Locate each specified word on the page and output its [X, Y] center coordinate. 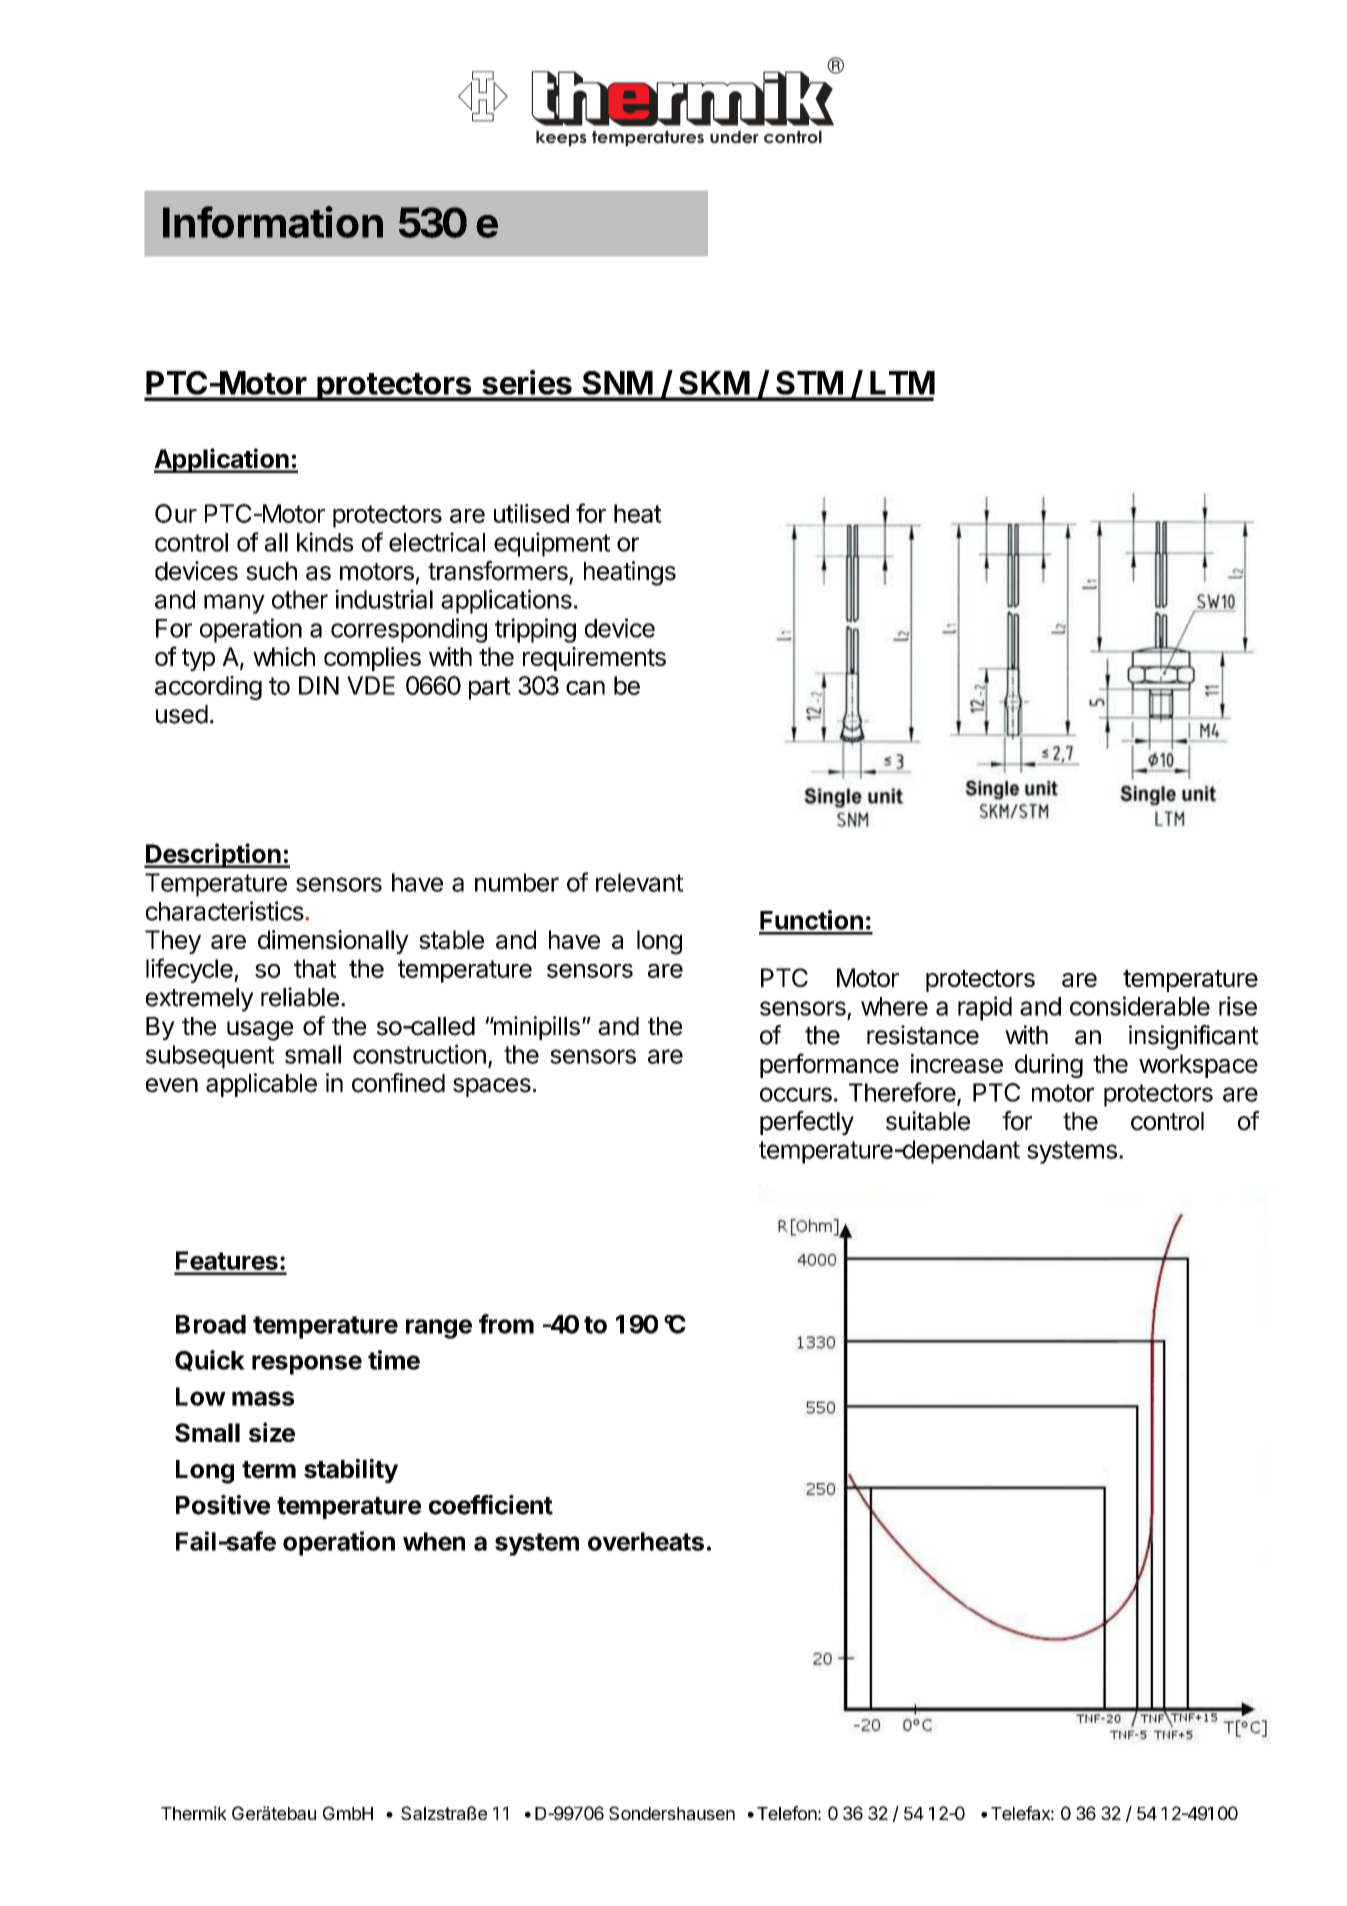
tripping [535, 630]
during [1049, 1066]
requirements [594, 659]
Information [273, 222]
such [271, 571]
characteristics [225, 911]
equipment [552, 544]
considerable [1140, 1006]
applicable [261, 1085]
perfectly [807, 1123]
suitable [928, 1121]
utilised [531, 513]
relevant [640, 882]
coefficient [491, 1505]
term [269, 1470]
